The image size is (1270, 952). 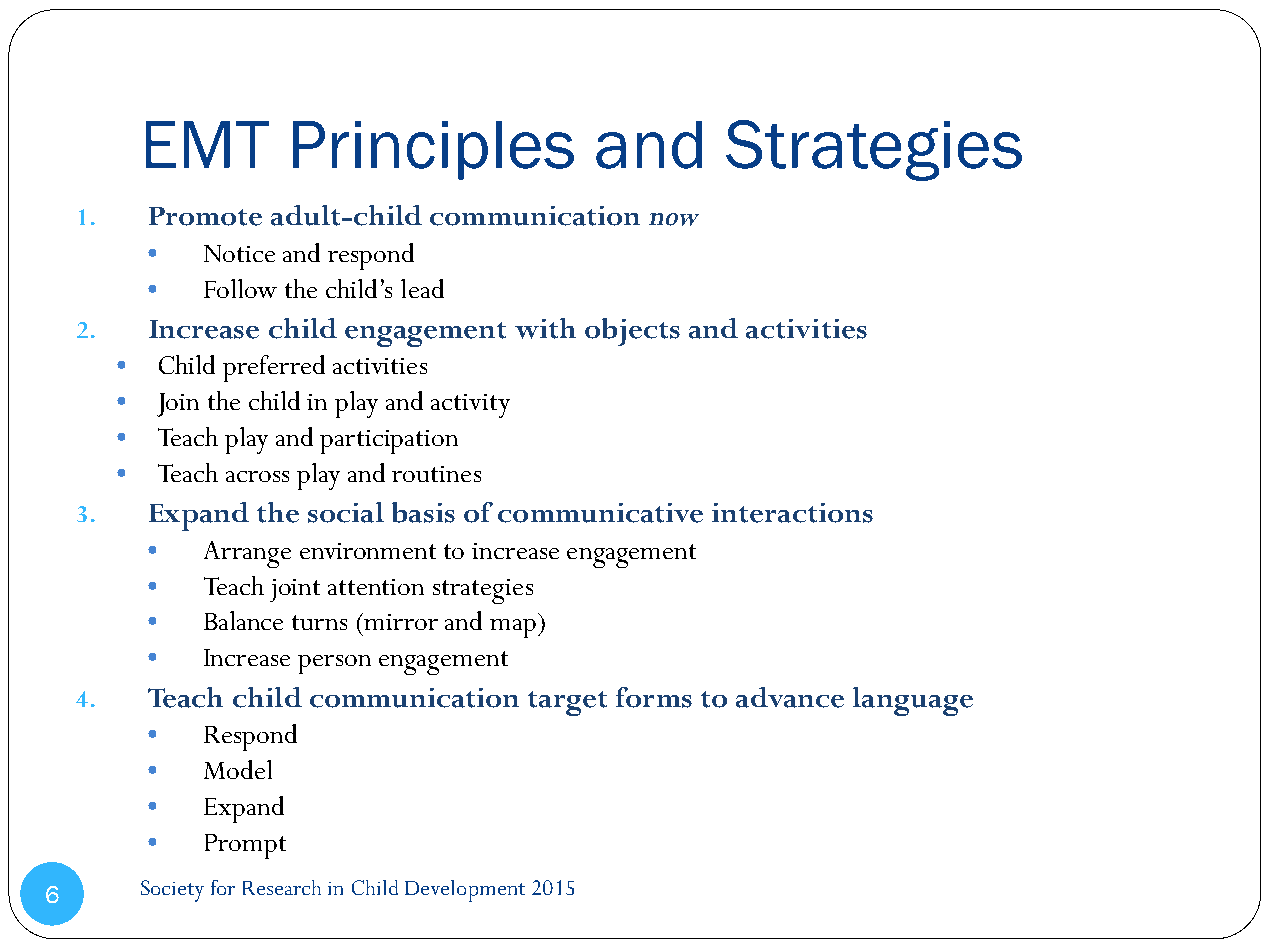 What do you see at coordinates (790, 697) in the image?
I see `advance` at bounding box center [790, 697].
